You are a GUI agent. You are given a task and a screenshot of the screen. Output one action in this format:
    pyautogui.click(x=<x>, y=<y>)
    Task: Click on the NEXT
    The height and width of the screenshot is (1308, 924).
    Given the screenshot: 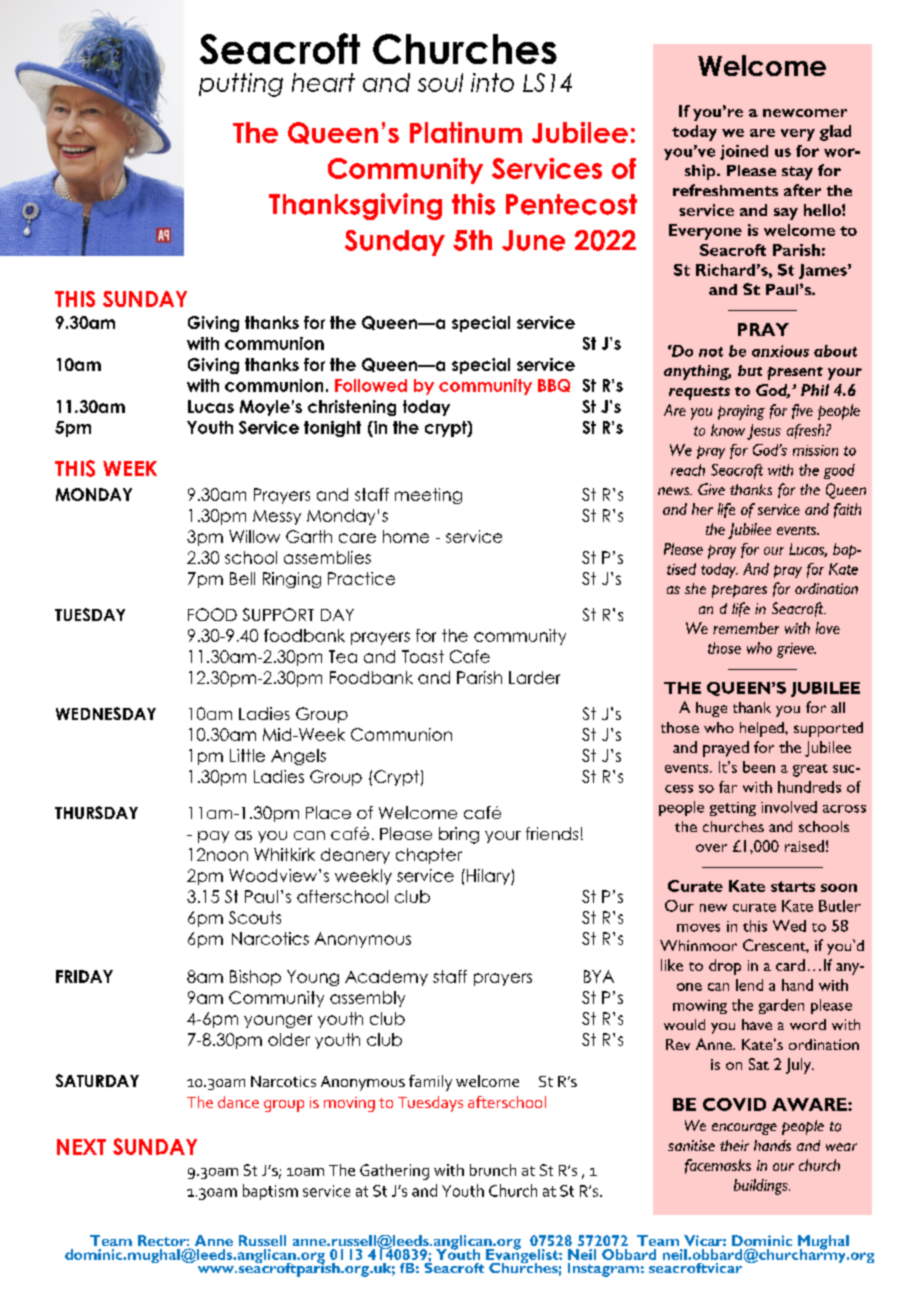 What is the action you would take?
    pyautogui.click(x=81, y=1147)
